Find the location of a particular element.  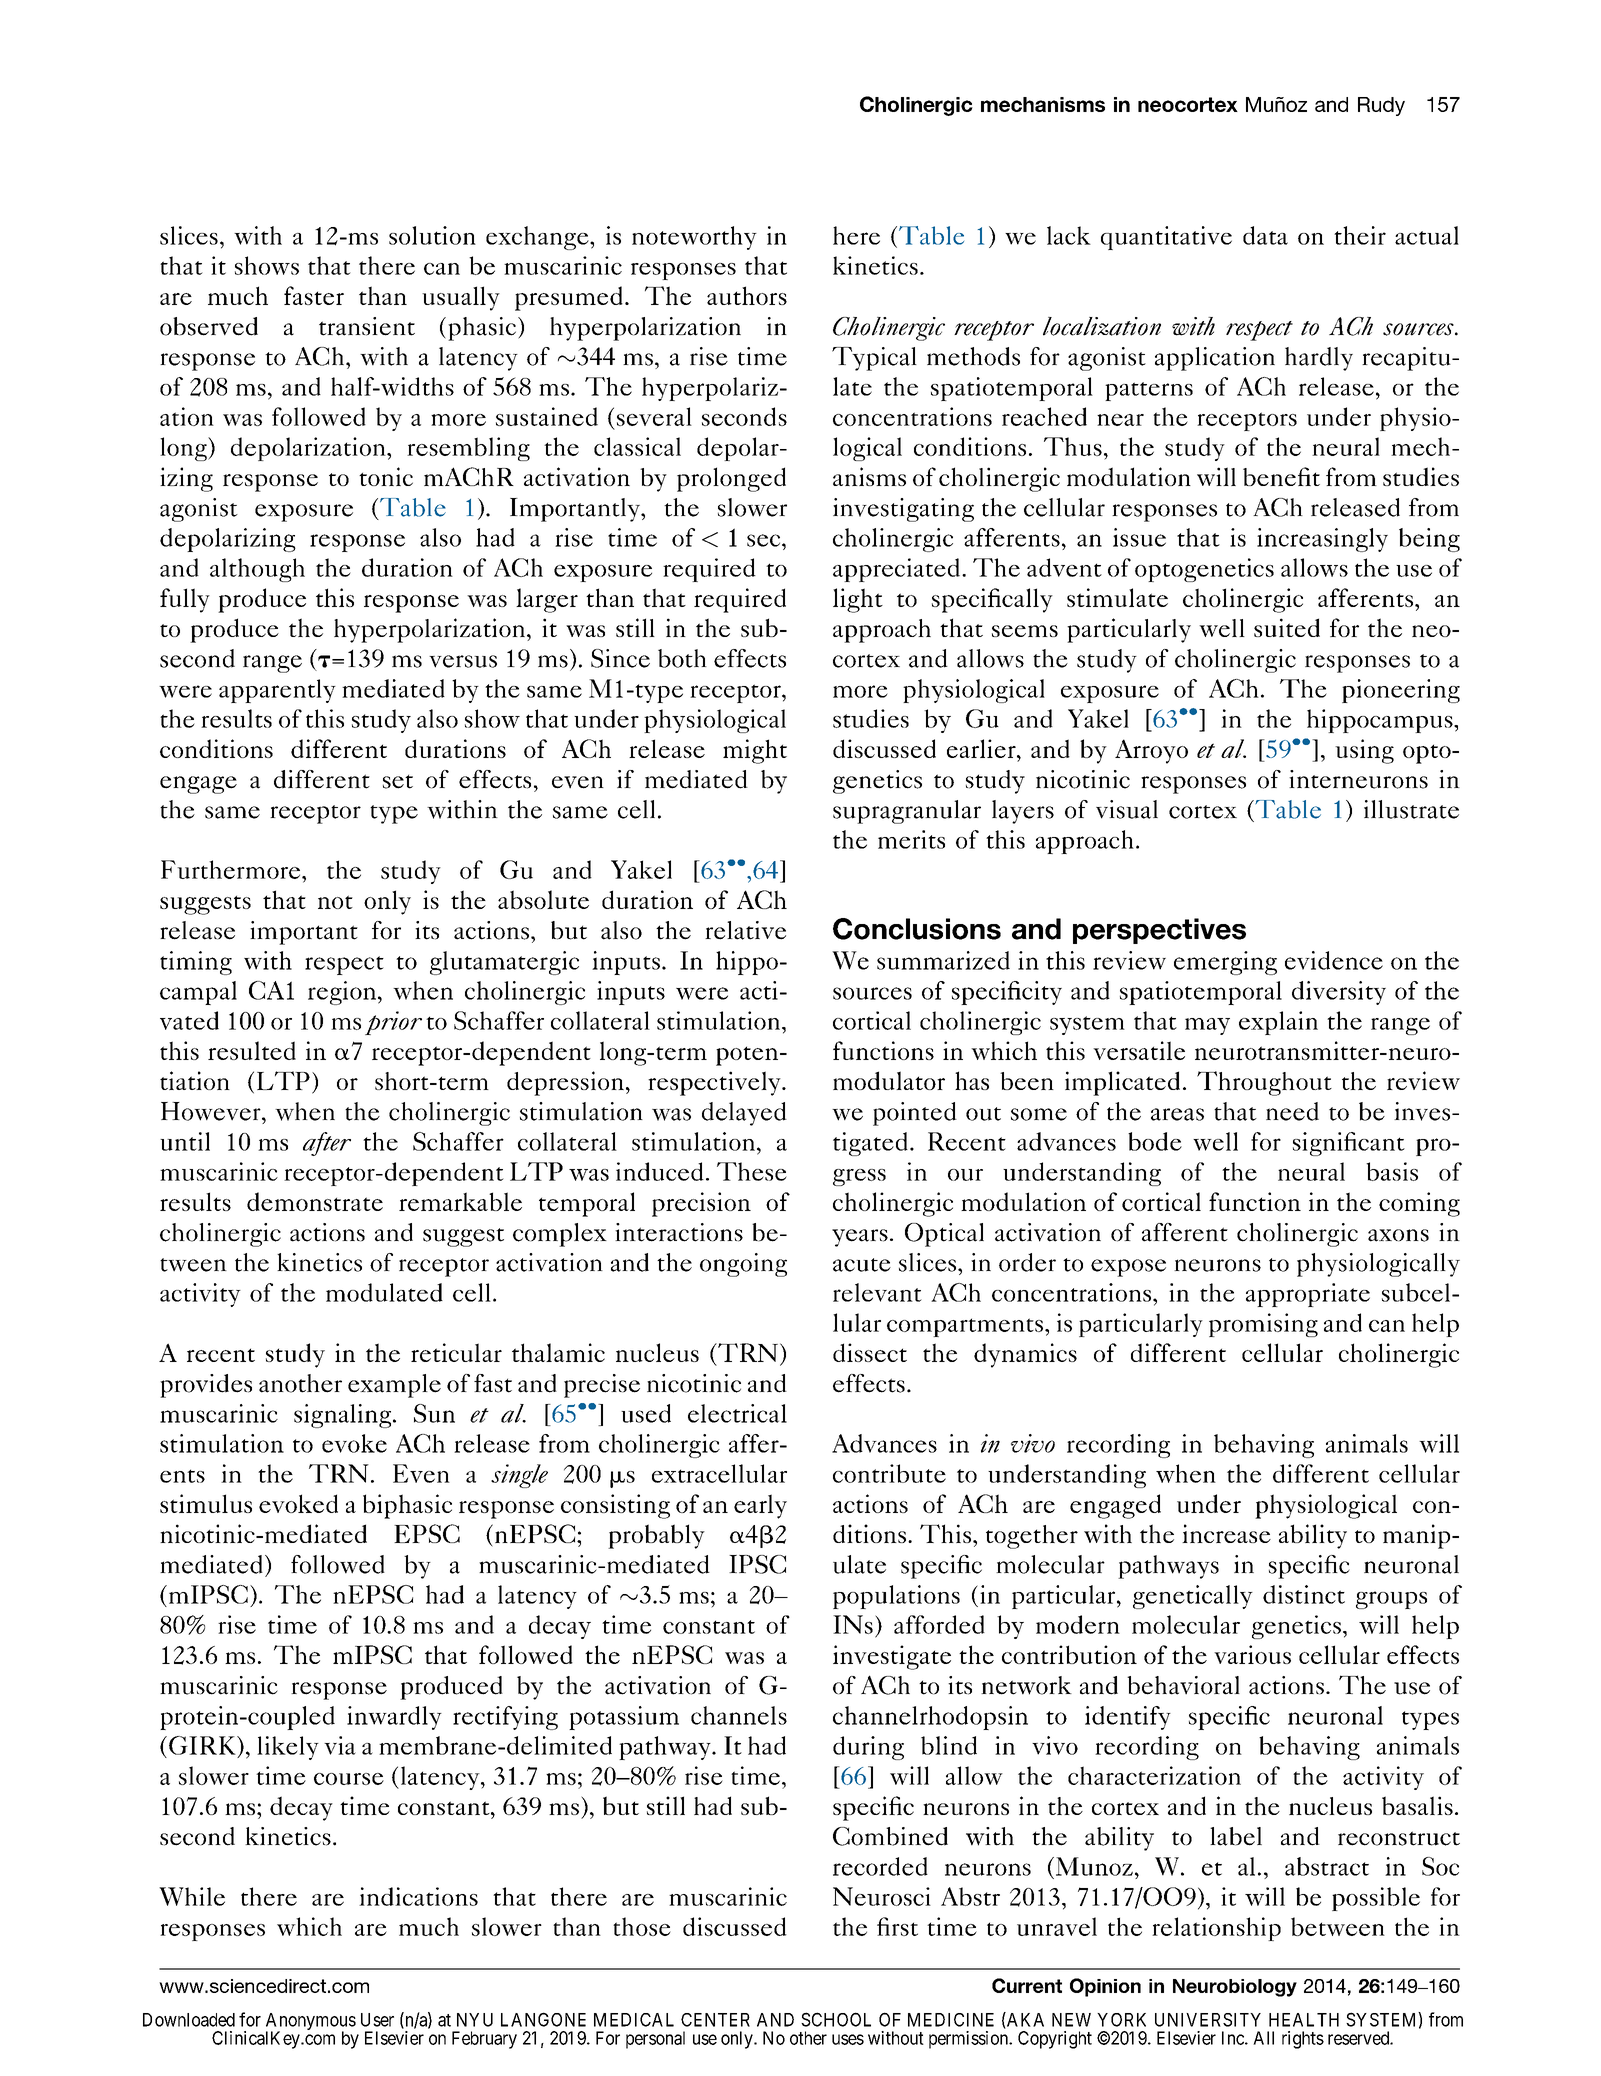

early is located at coordinates (760, 1506).
